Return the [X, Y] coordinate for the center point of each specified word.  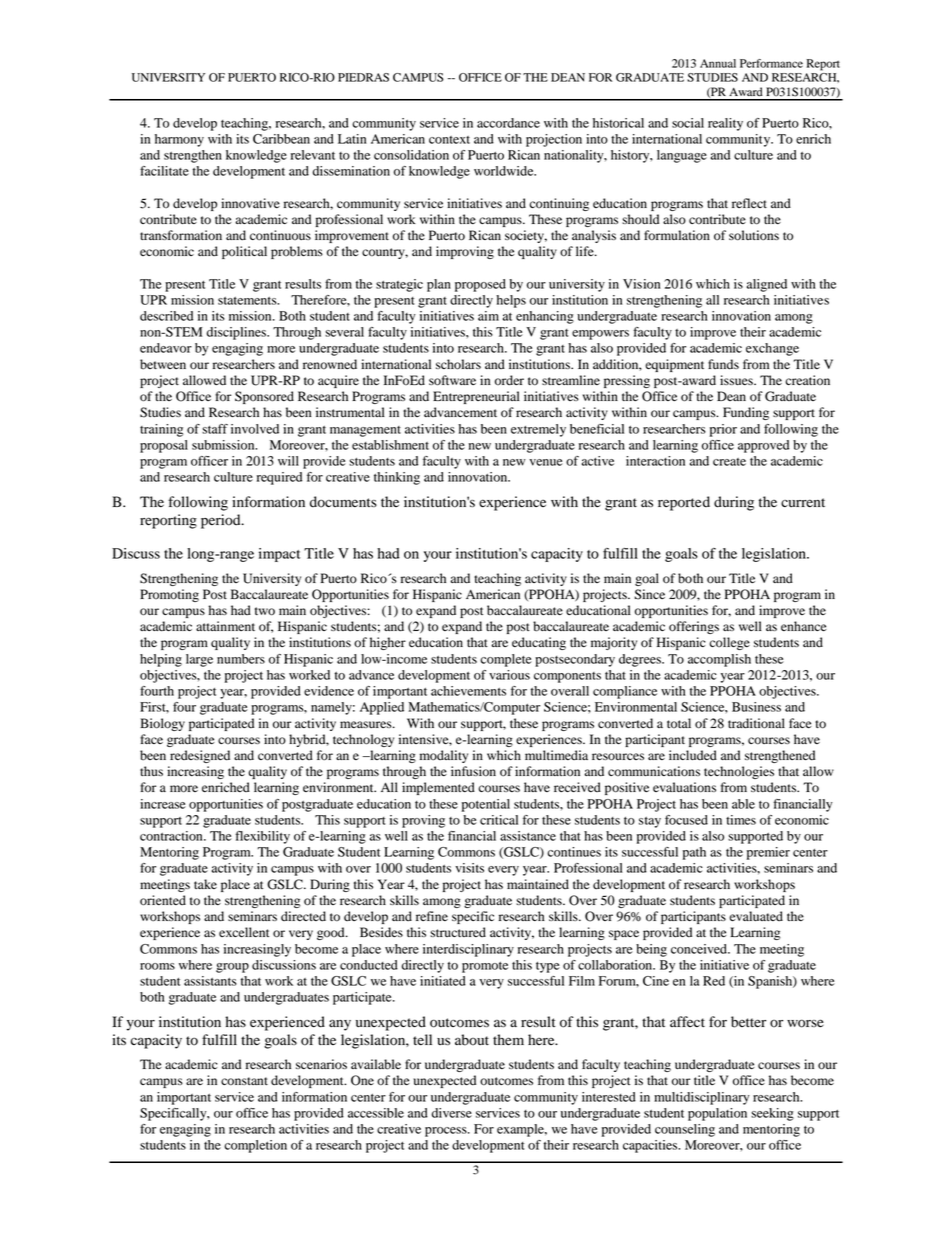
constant [244, 1081]
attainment [225, 626]
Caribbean [281, 139]
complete [506, 660]
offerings [694, 627]
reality [725, 124]
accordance [508, 123]
